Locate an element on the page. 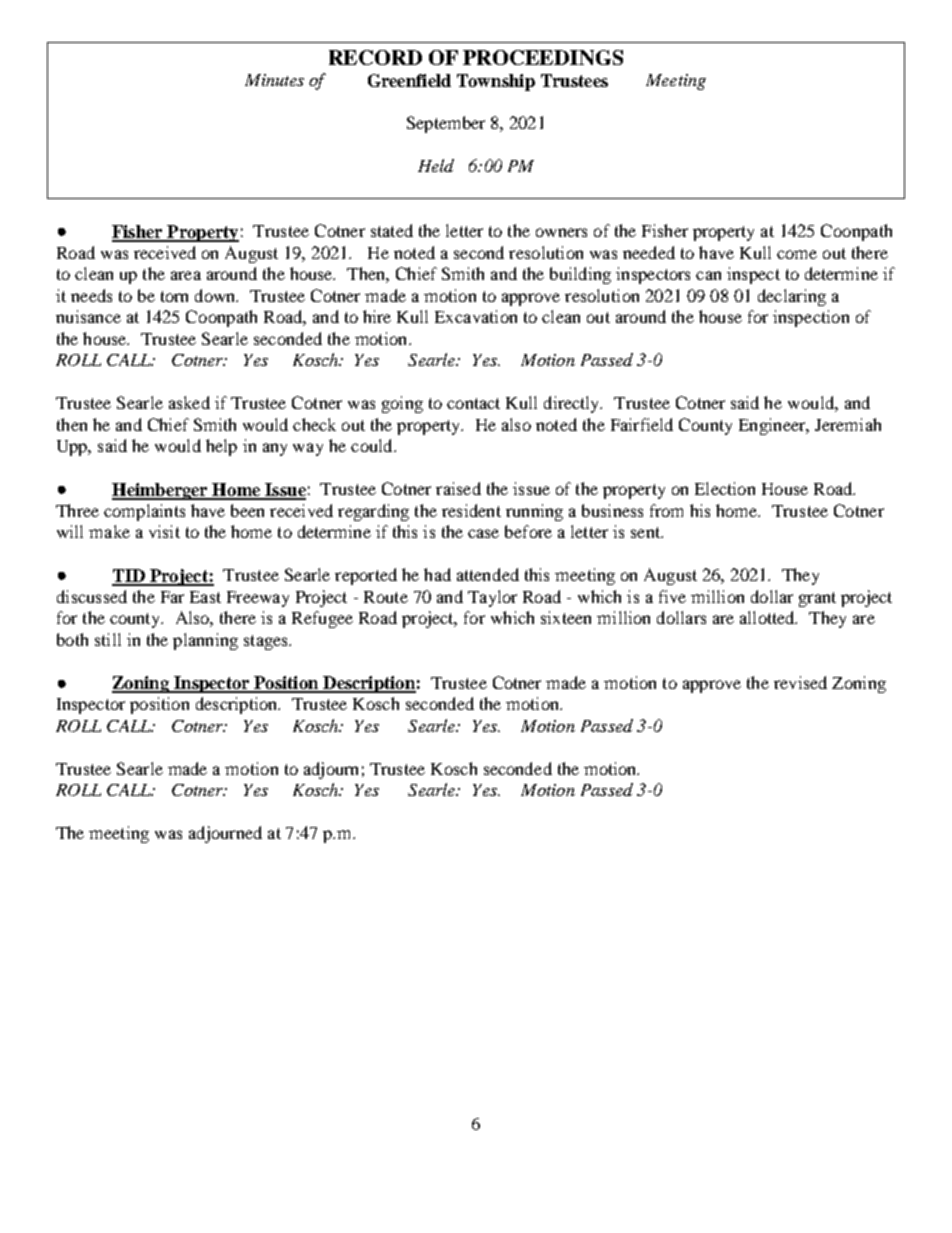  sixteen is located at coordinates (566, 617).
